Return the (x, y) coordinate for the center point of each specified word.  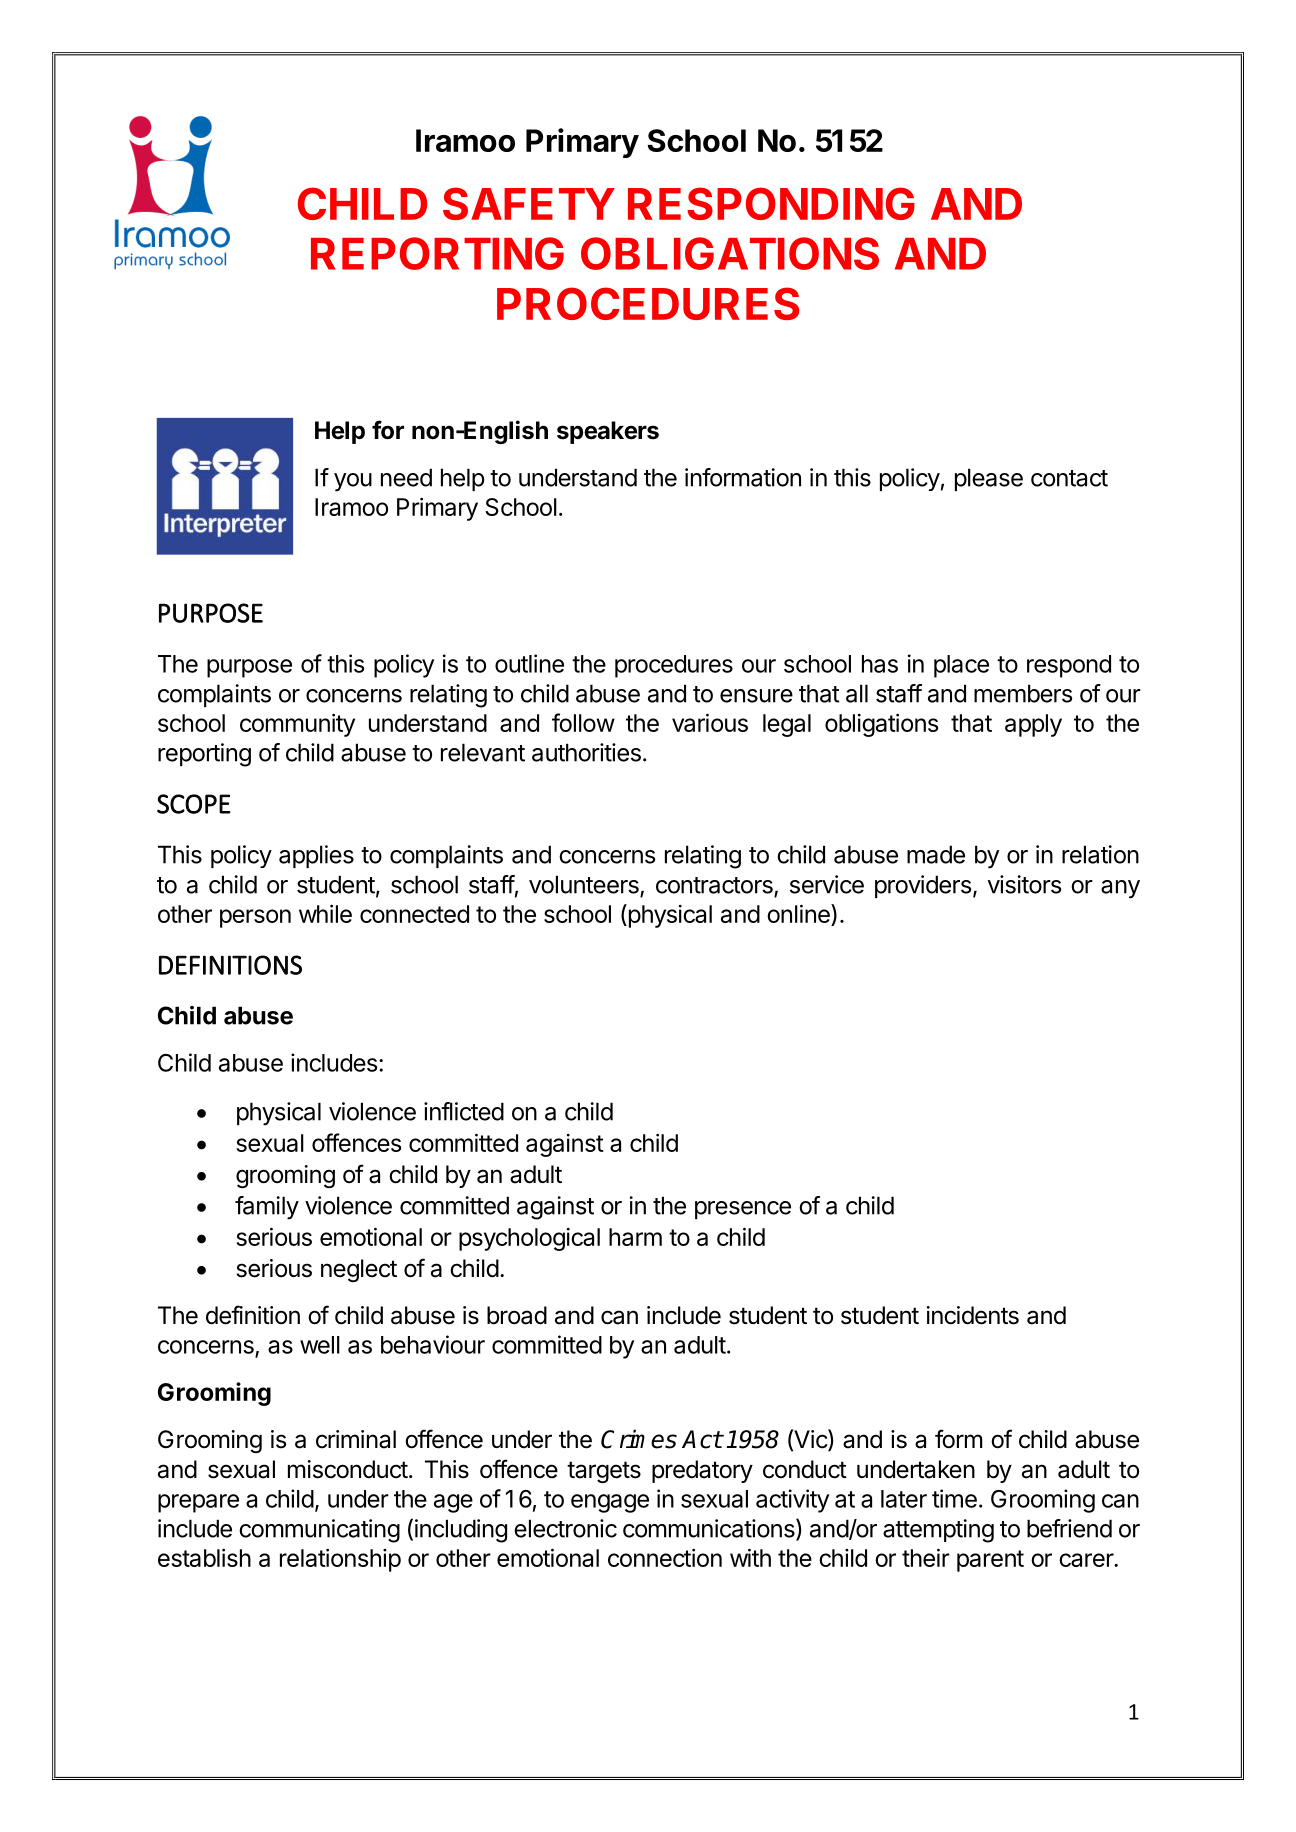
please (989, 479)
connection (665, 1558)
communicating (319, 1531)
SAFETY (529, 203)
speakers (608, 432)
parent (990, 1561)
